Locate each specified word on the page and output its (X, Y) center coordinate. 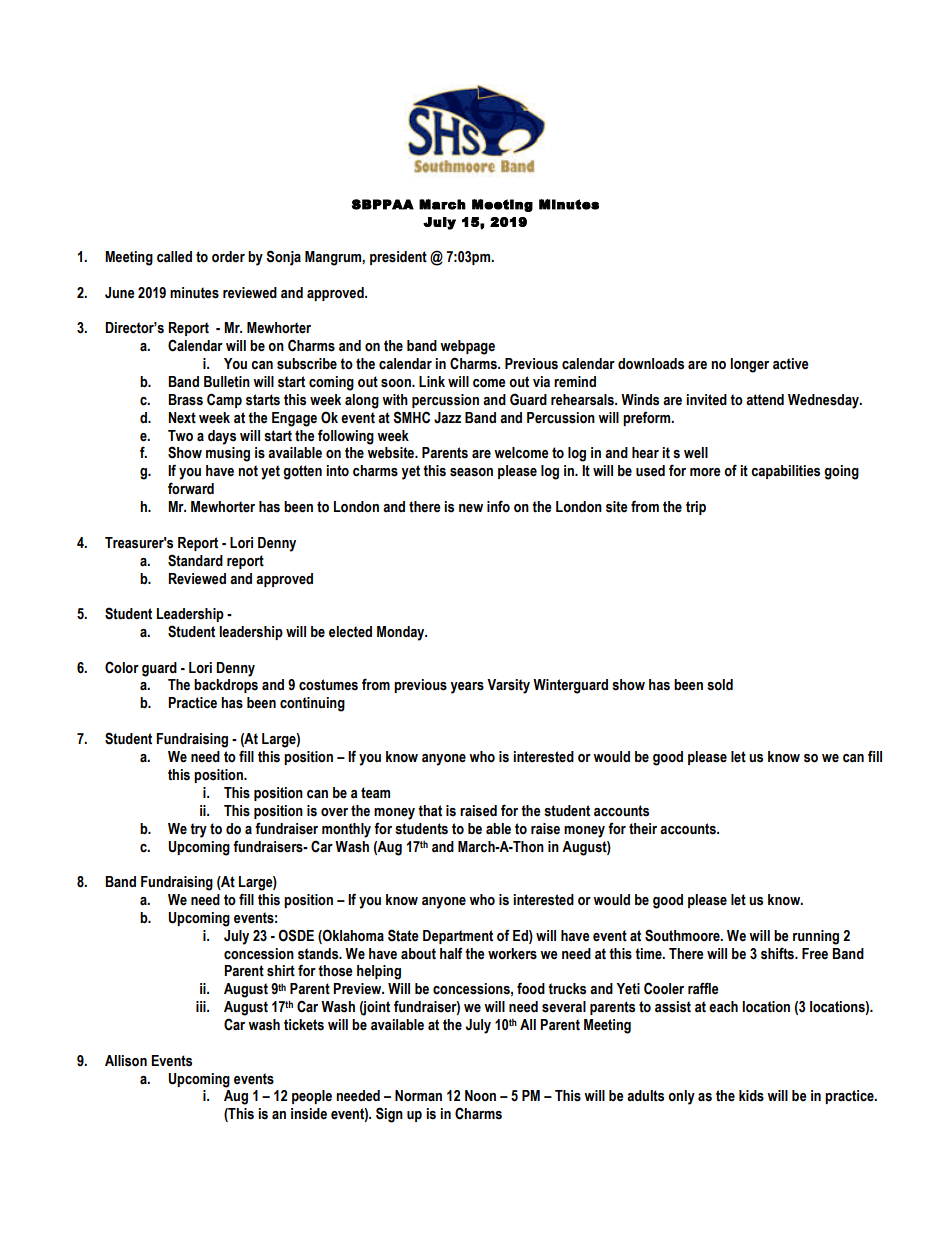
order (228, 257)
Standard (195, 560)
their (643, 829)
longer (749, 365)
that (430, 811)
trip (696, 508)
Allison (126, 1061)
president (398, 258)
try (198, 830)
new (471, 508)
